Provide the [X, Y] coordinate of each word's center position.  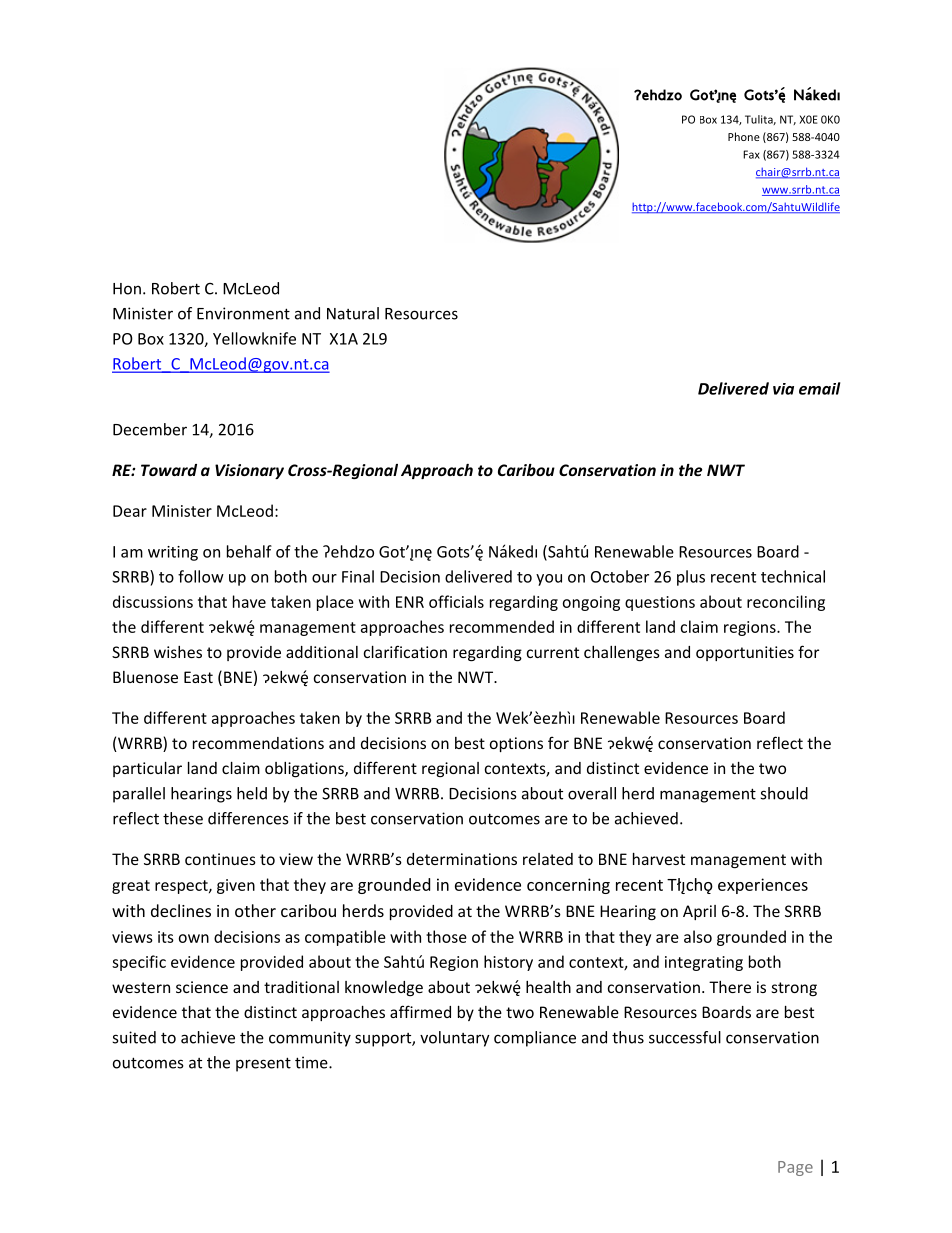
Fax [751, 154]
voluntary [455, 1039]
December [150, 429]
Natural [353, 313]
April [699, 912]
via [783, 389]
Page [795, 1168]
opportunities [745, 653]
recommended [502, 626]
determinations [462, 859]
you [549, 580]
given [236, 886]
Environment [243, 313]
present [263, 1064]
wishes [178, 652]
